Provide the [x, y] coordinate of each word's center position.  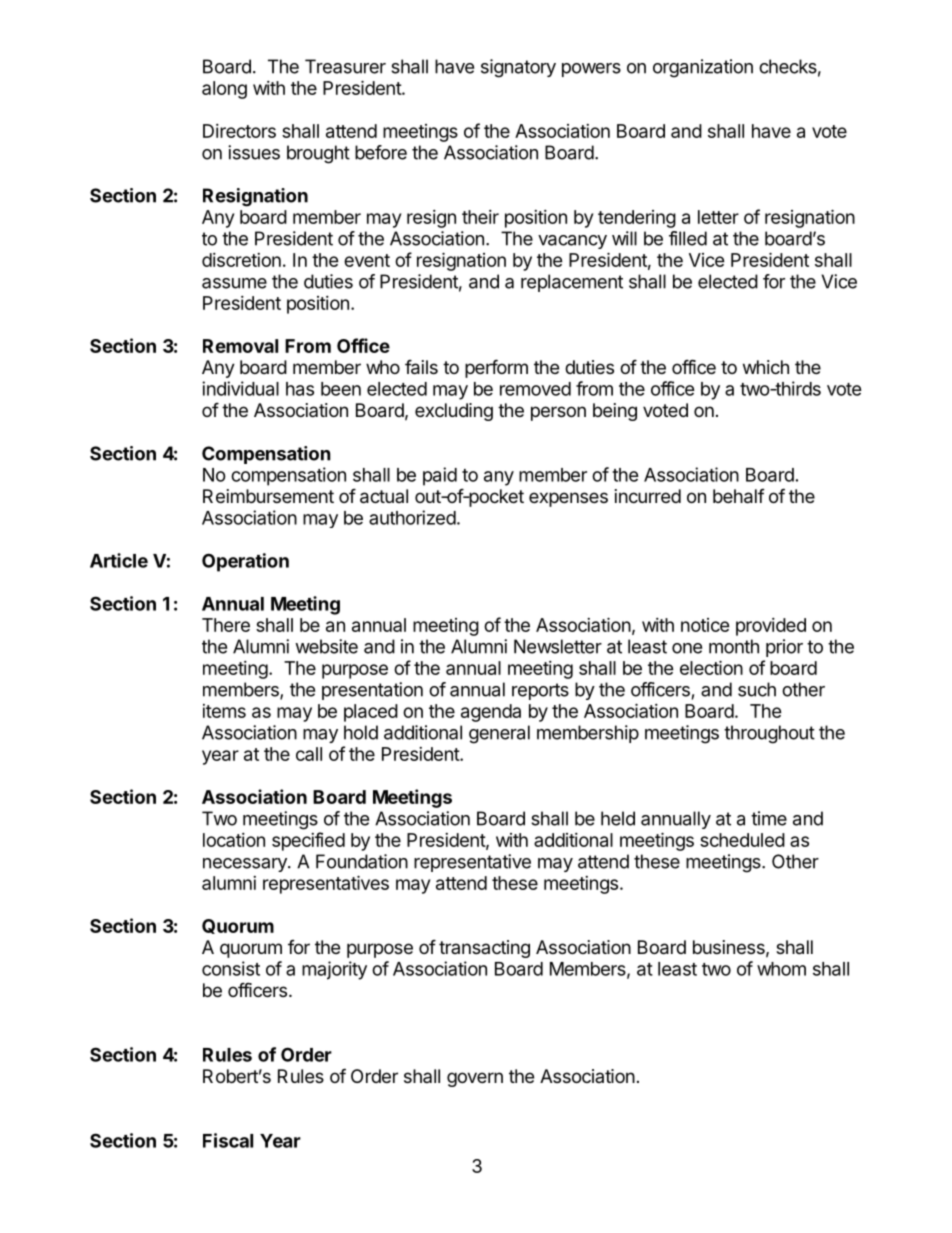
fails [421, 367]
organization [703, 68]
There [226, 625]
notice [705, 625]
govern [475, 1079]
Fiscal [228, 1140]
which [766, 367]
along [224, 90]
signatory [518, 68]
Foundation [362, 861]
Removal [240, 346]
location [234, 840]
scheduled [742, 840]
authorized [412, 517]
